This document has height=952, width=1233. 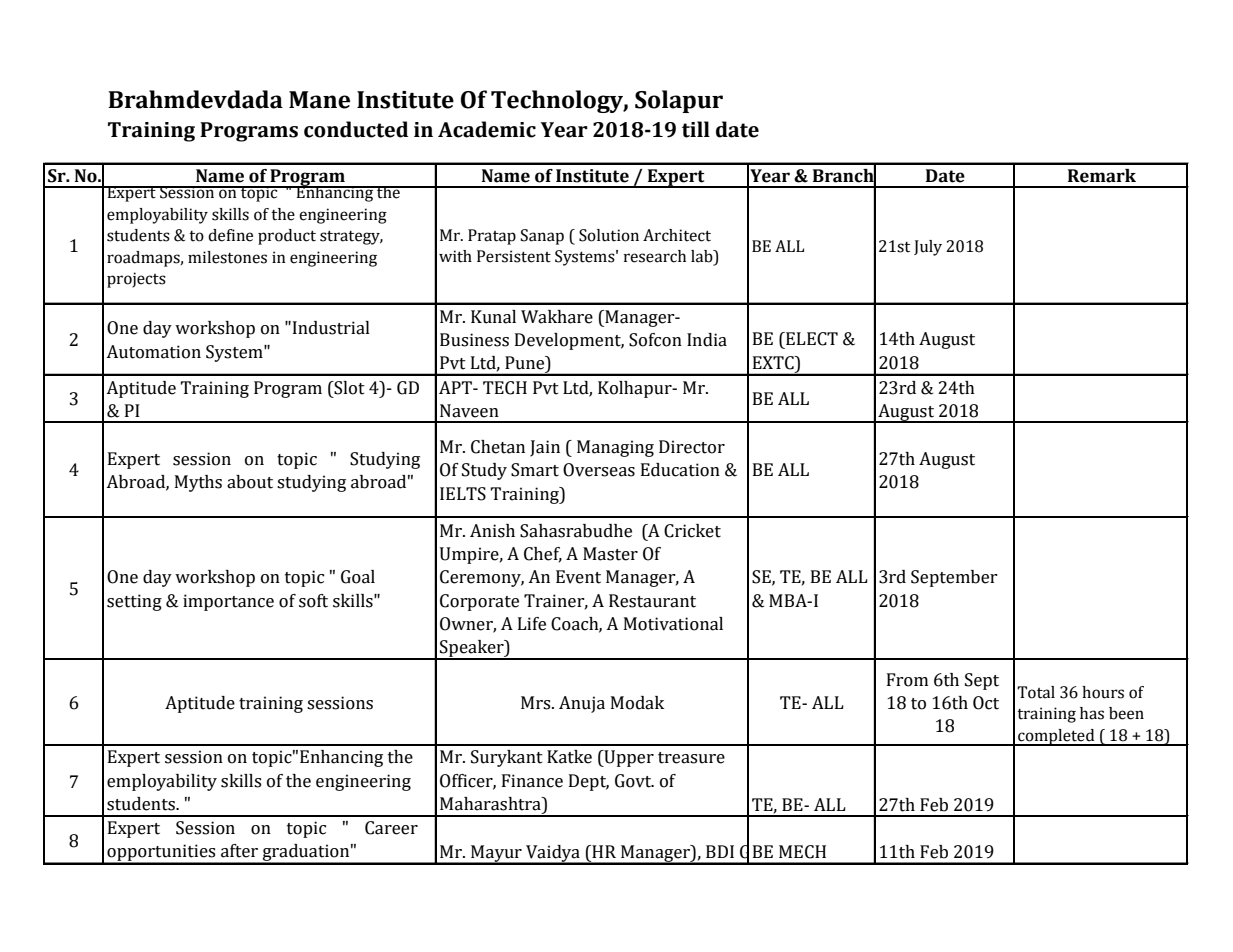 What do you see at coordinates (239, 851) in the document?
I see `after` at bounding box center [239, 851].
